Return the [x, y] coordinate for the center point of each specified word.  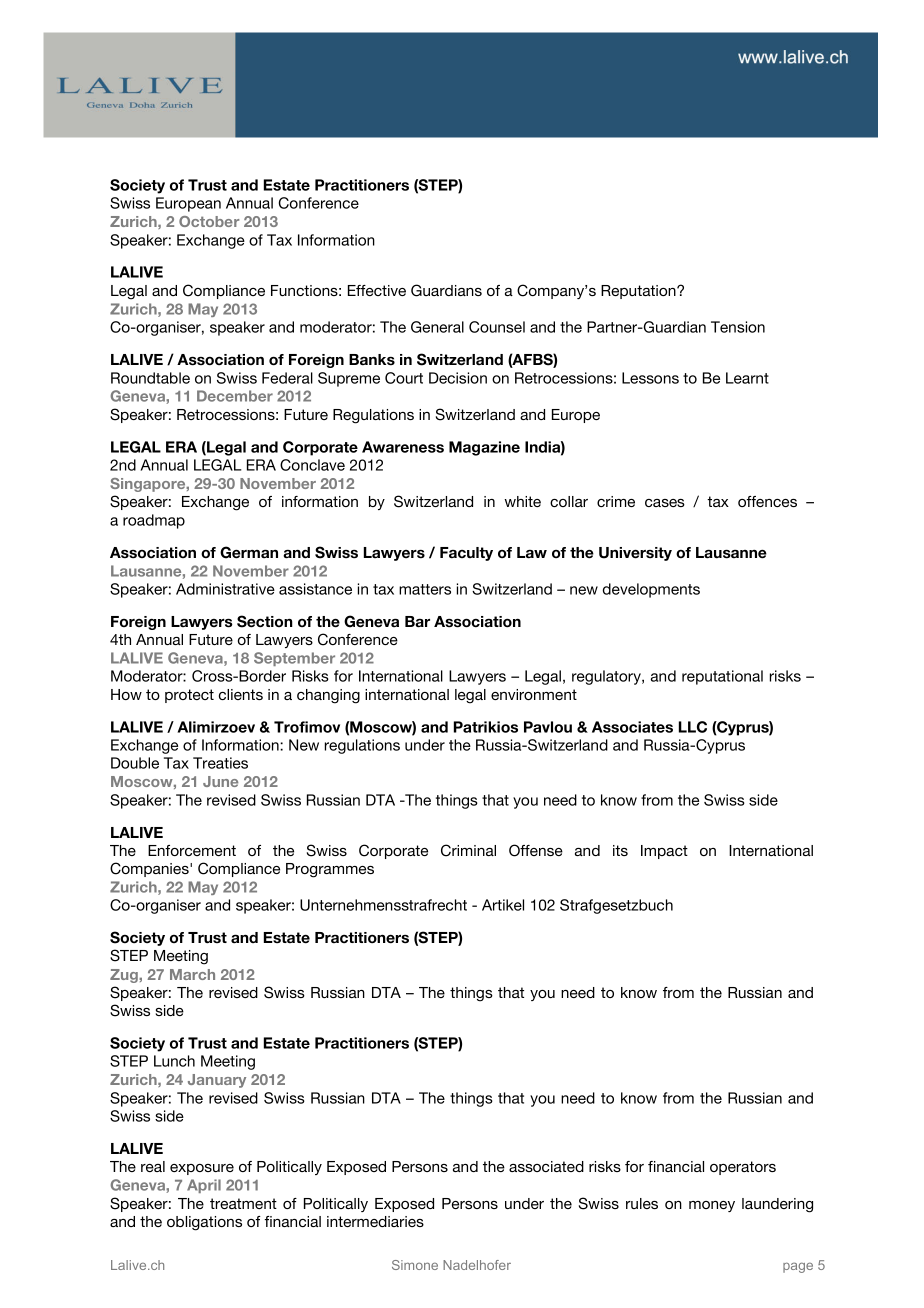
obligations [204, 1223]
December [235, 396]
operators [743, 1168]
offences [767, 501]
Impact [664, 852]
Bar [417, 622]
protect [189, 696]
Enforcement [192, 850]
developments [651, 590]
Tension [738, 327]
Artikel [503, 905]
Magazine [484, 448]
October [209, 221]
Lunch [174, 1061]
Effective [377, 290]
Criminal [468, 850]
